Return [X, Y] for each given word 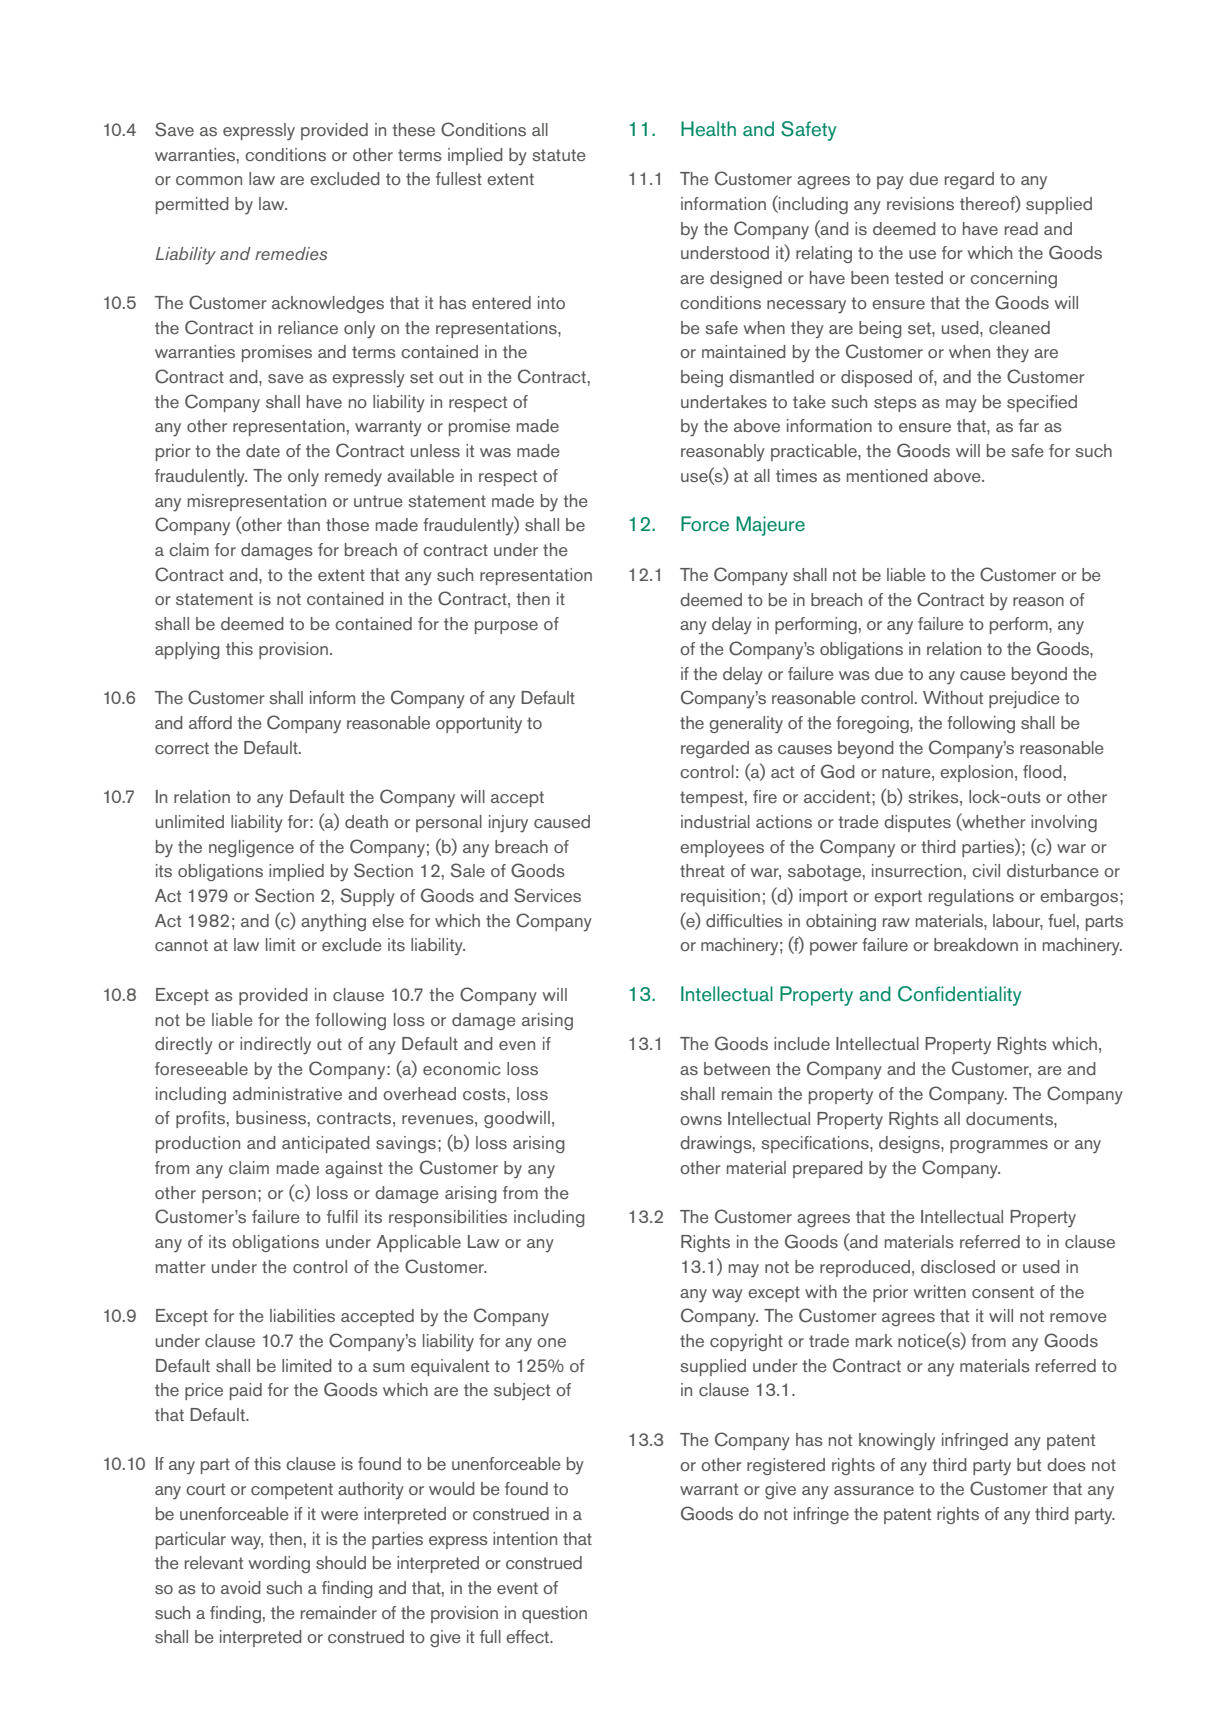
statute [559, 155]
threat [702, 870]
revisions [920, 203]
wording [279, 1564]
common [209, 180]
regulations [971, 897]
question [554, 1614]
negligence [251, 848]
